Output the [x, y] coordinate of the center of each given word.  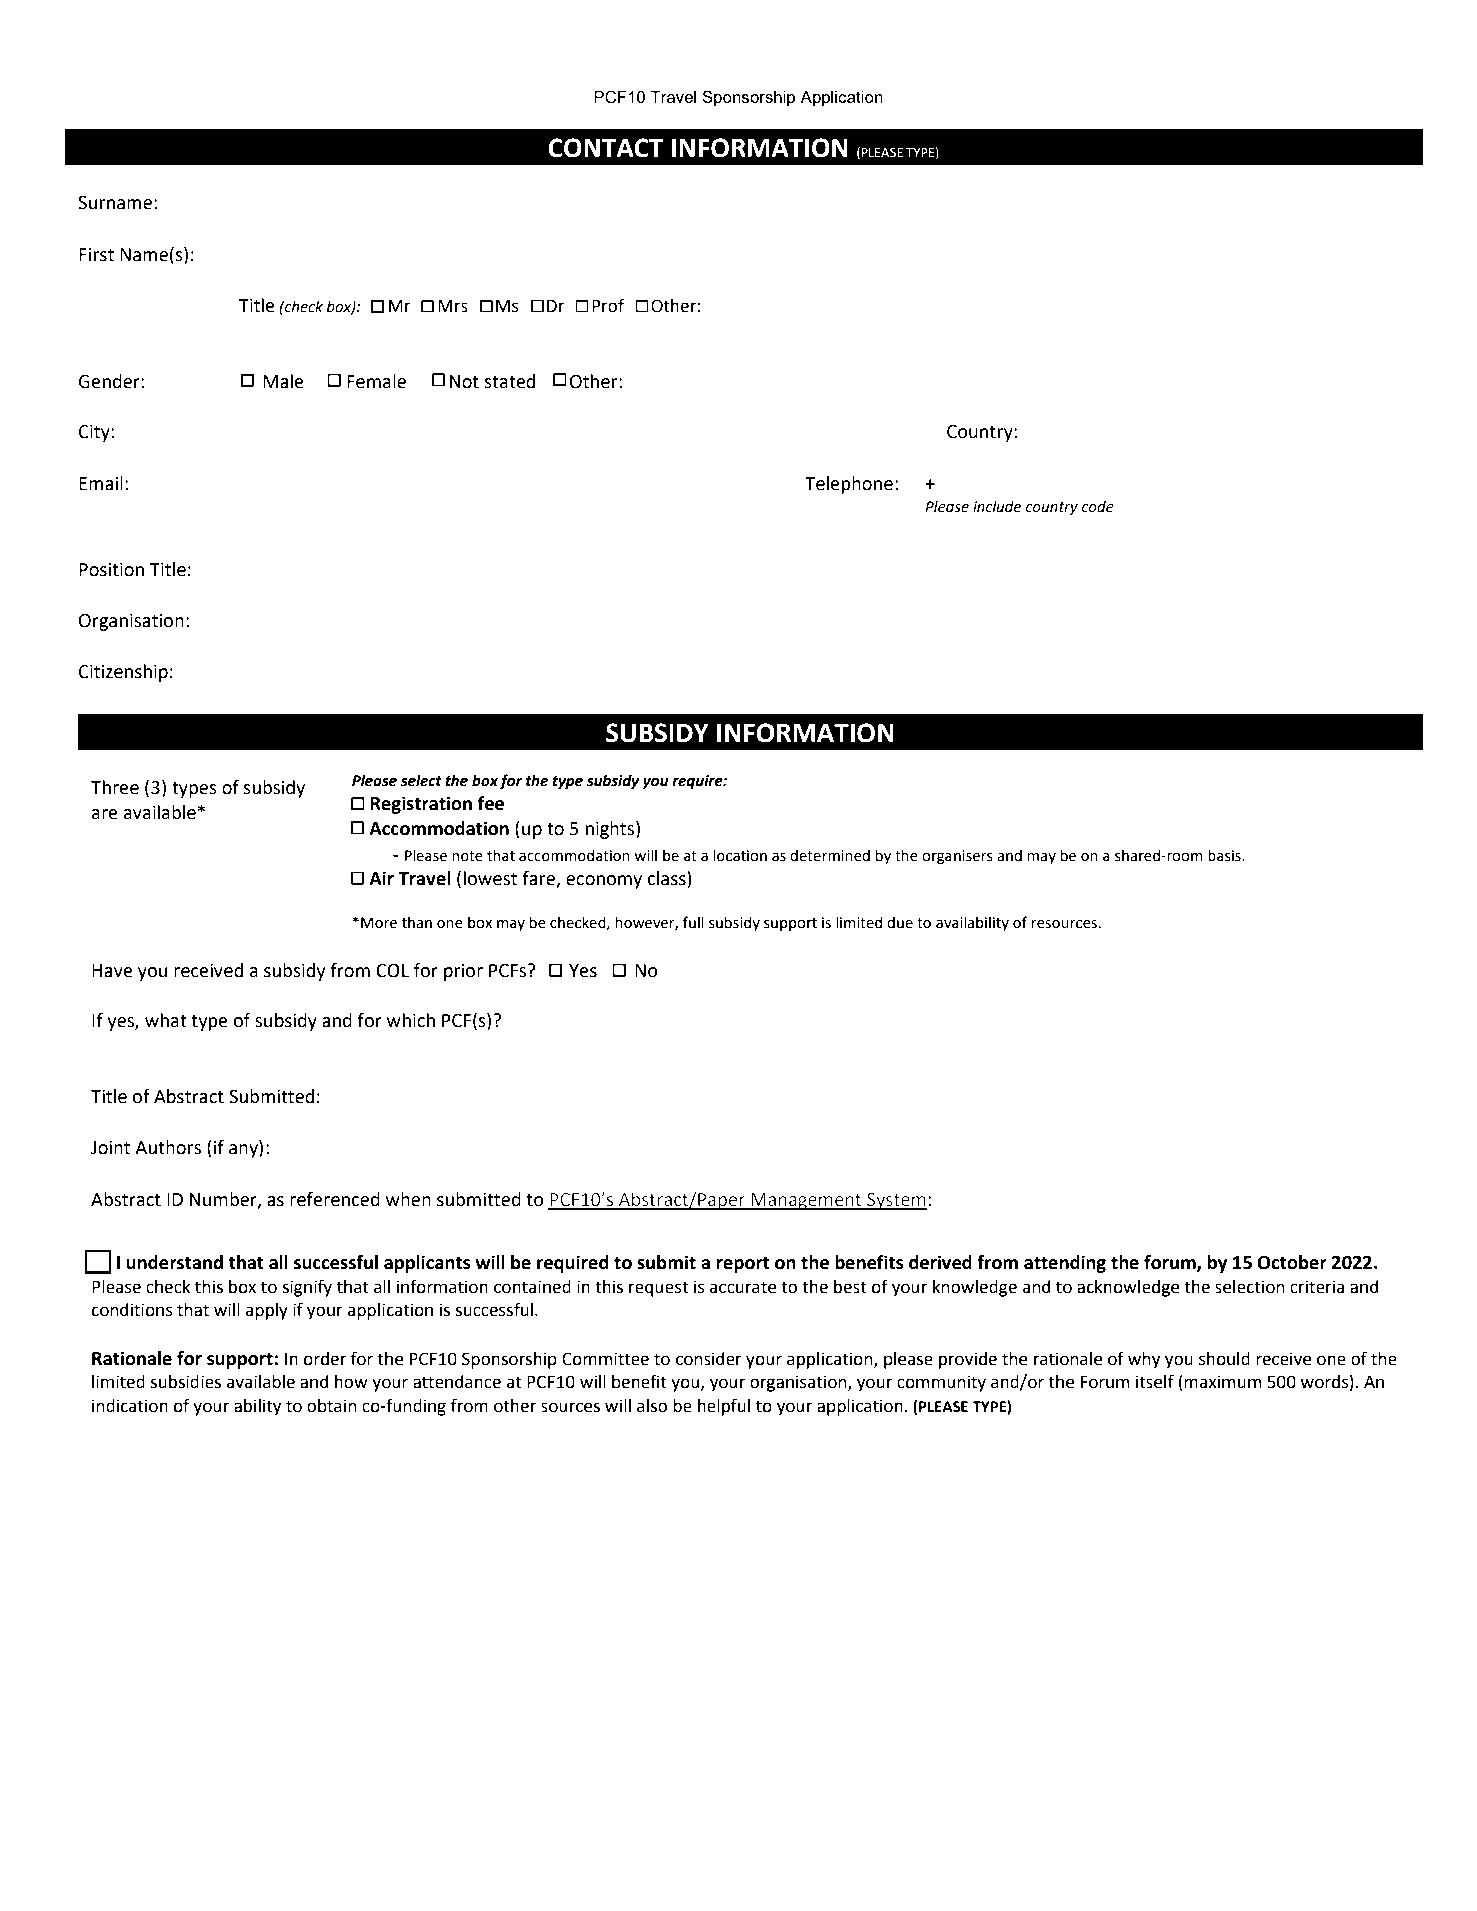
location [740, 855]
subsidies [185, 1382]
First [96, 255]
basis [1225, 855]
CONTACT [606, 148]
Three [115, 787]
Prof [608, 305]
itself [1155, 1381]
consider [709, 1359]
